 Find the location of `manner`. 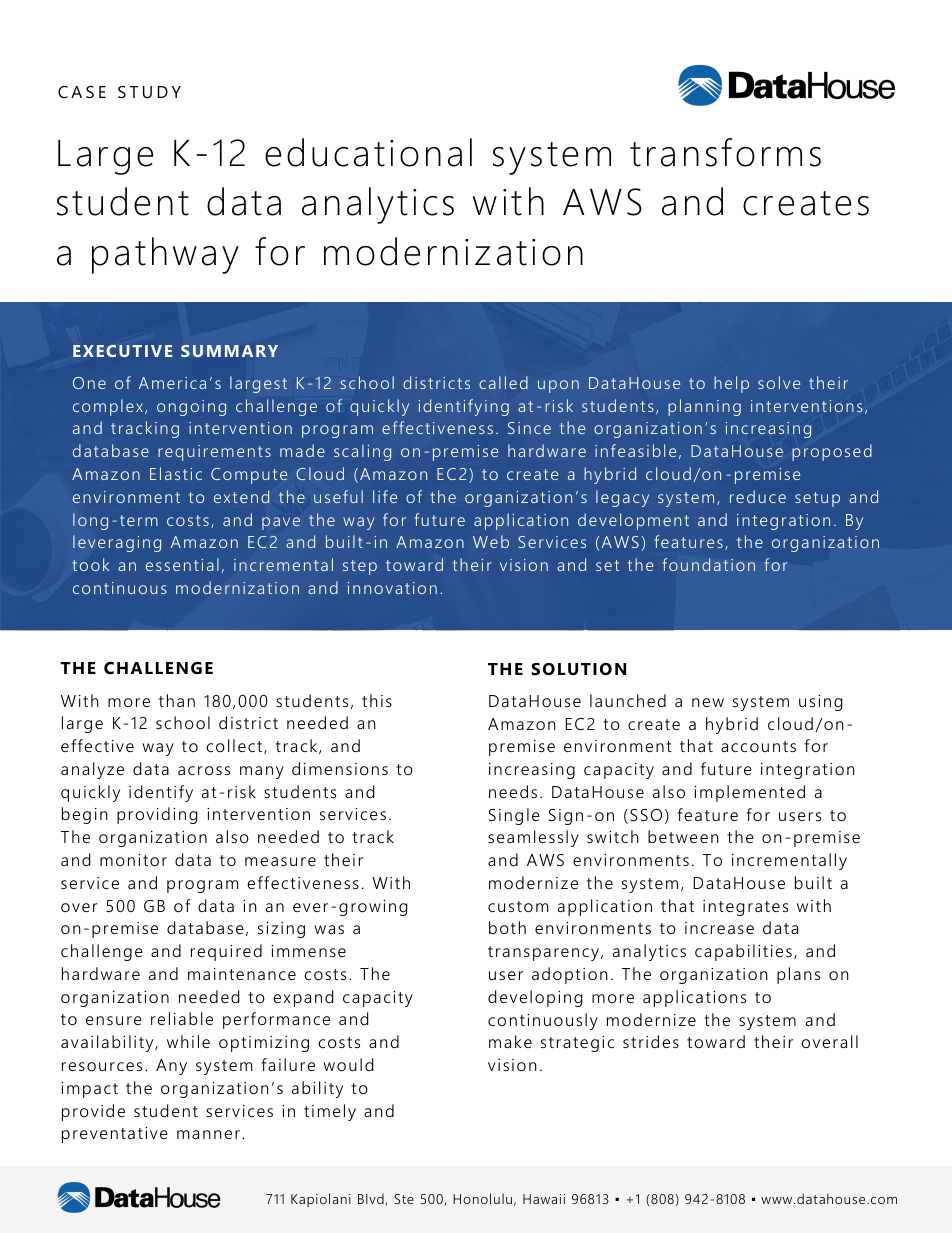

manner is located at coordinates (208, 1134).
